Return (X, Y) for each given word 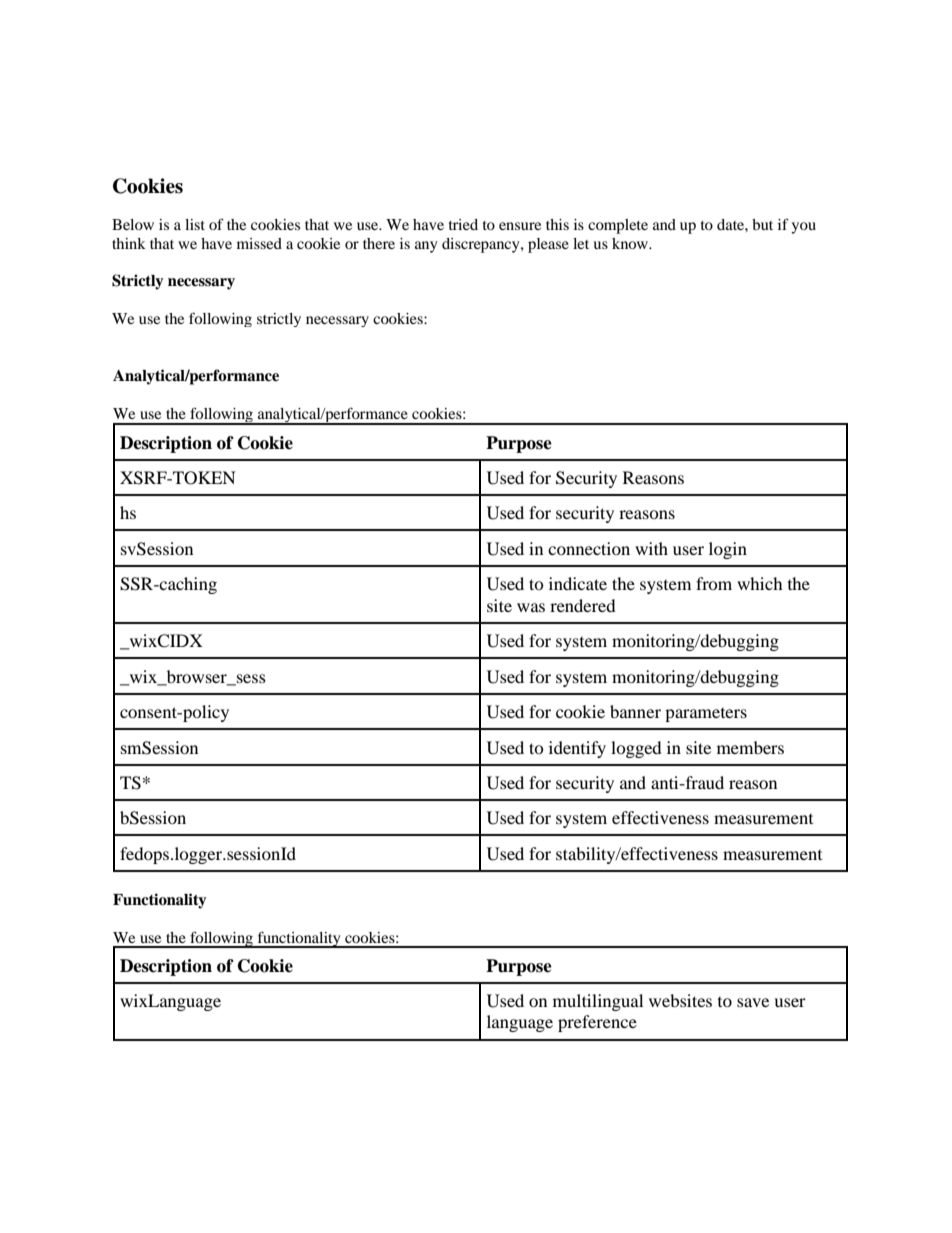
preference (597, 1023)
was (531, 607)
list (195, 224)
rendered (583, 605)
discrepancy (482, 245)
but (762, 224)
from (714, 583)
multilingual (598, 1002)
